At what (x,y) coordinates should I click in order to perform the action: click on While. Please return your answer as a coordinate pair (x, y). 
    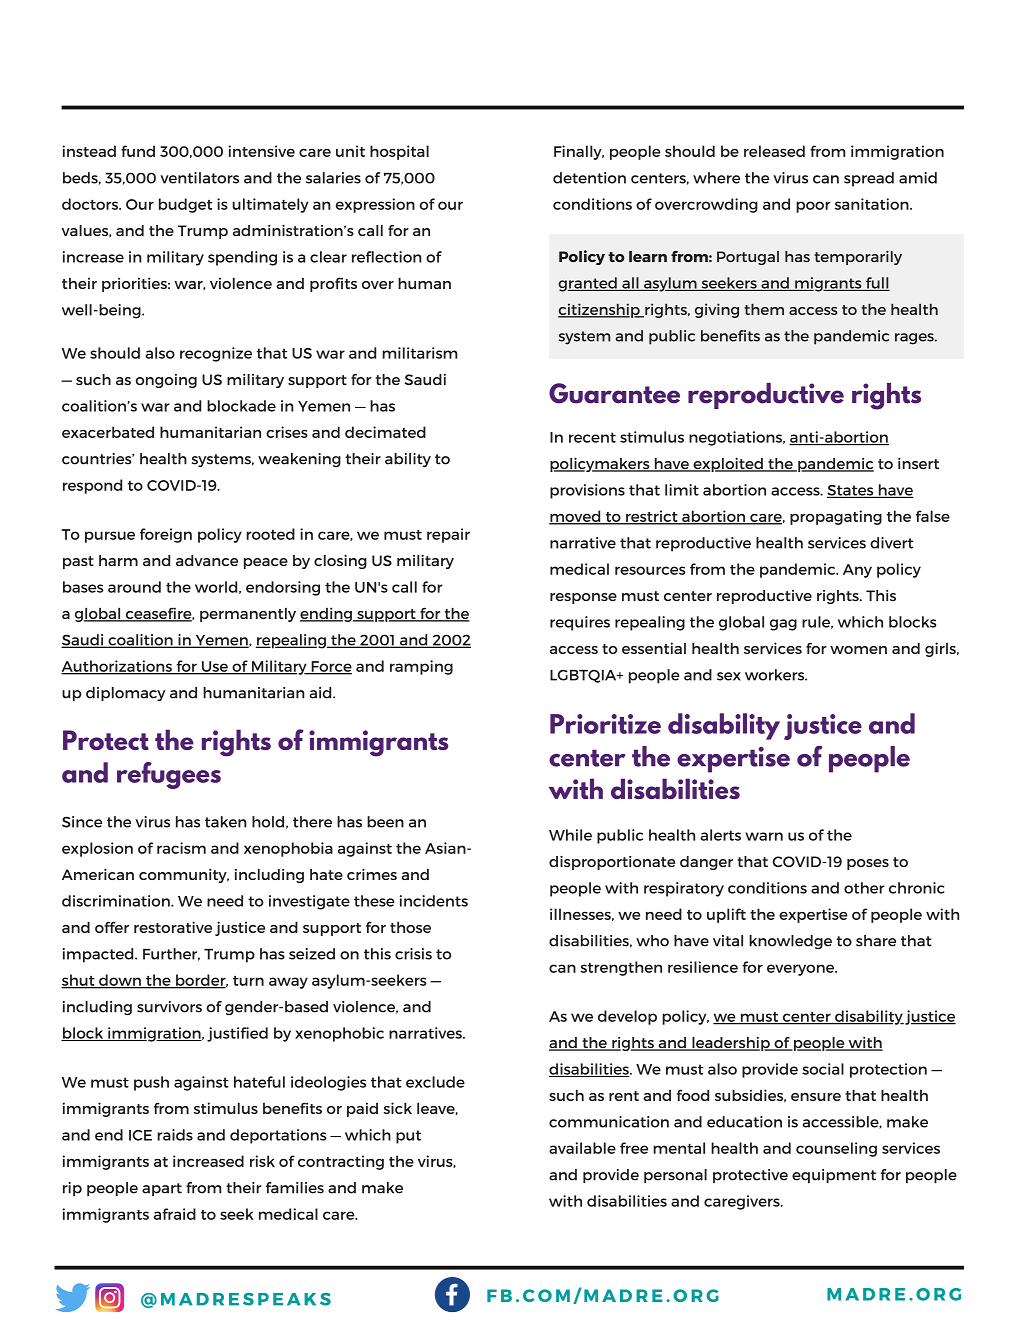
    Looking at the image, I should click on (570, 835).
